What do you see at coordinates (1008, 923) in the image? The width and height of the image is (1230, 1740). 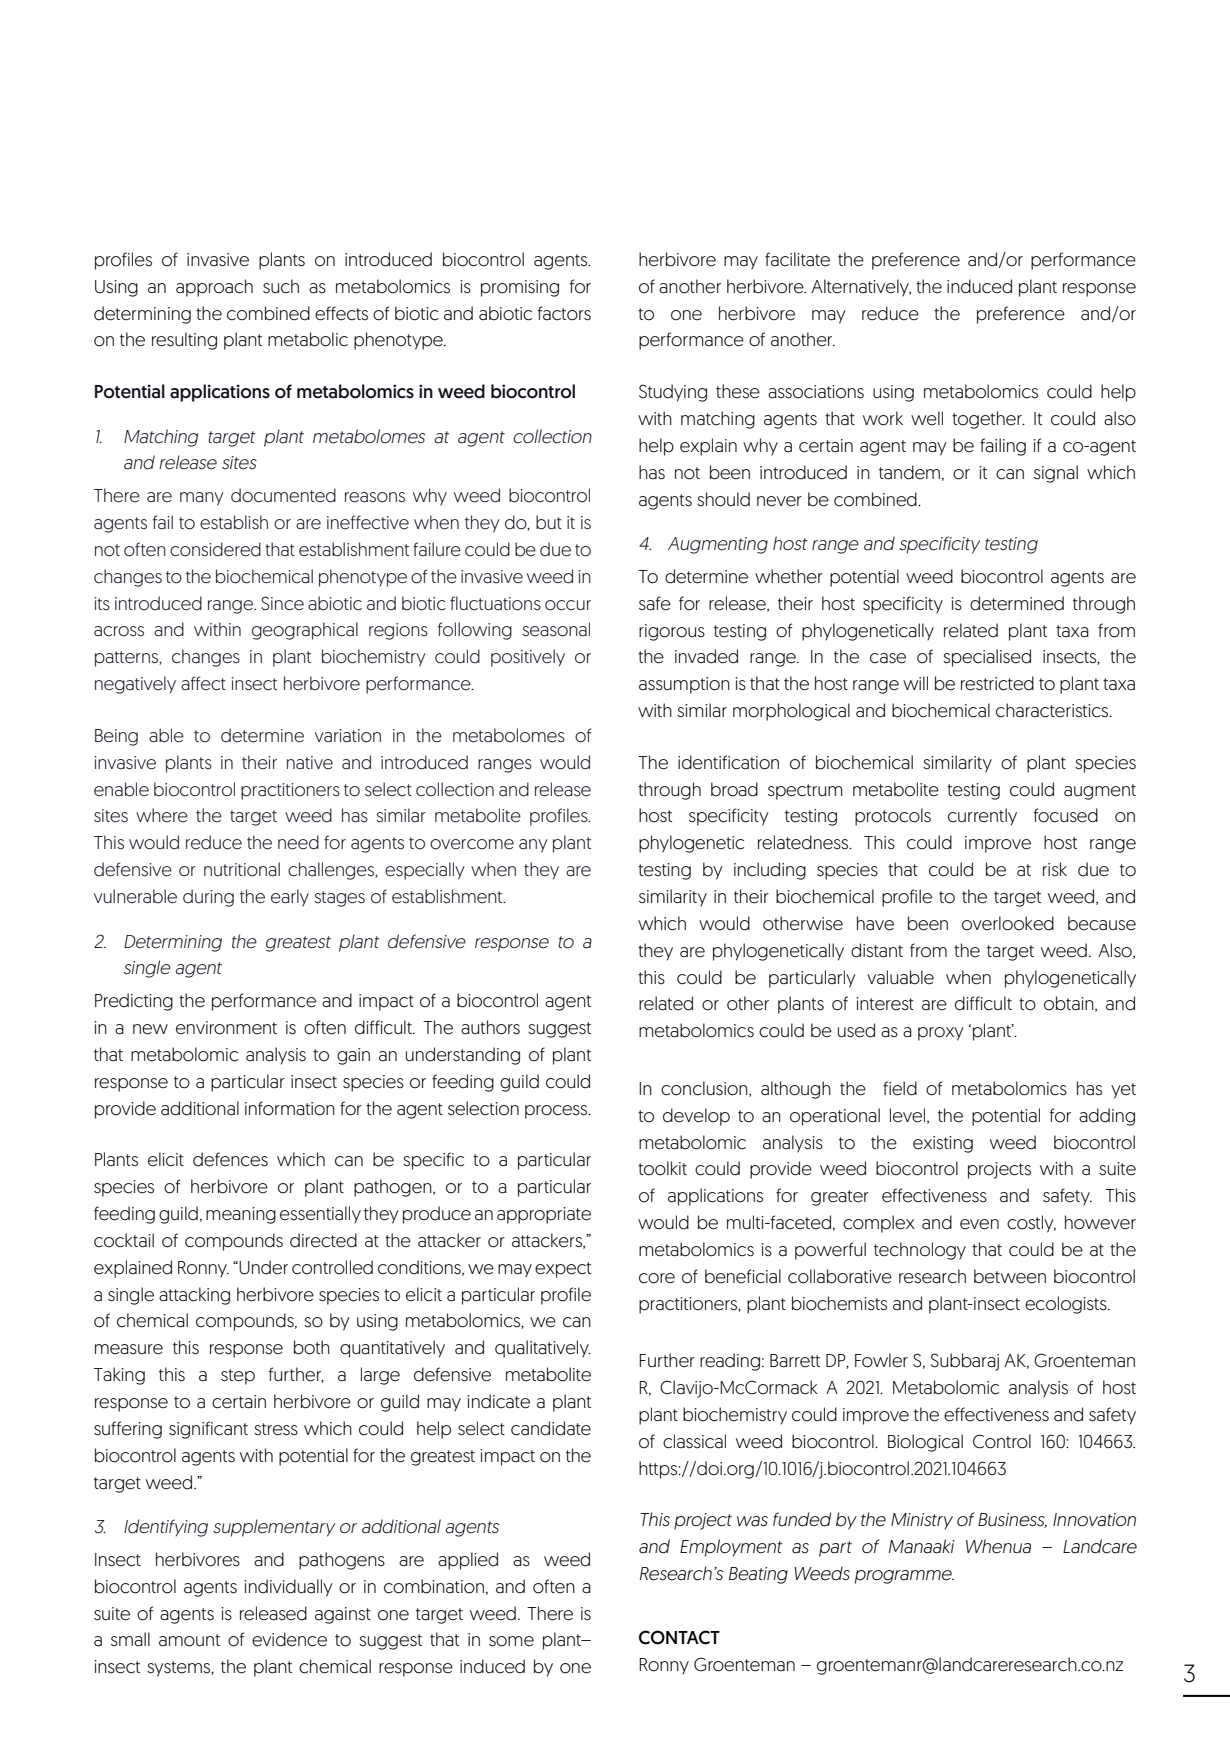 I see `overlooked` at bounding box center [1008, 923].
